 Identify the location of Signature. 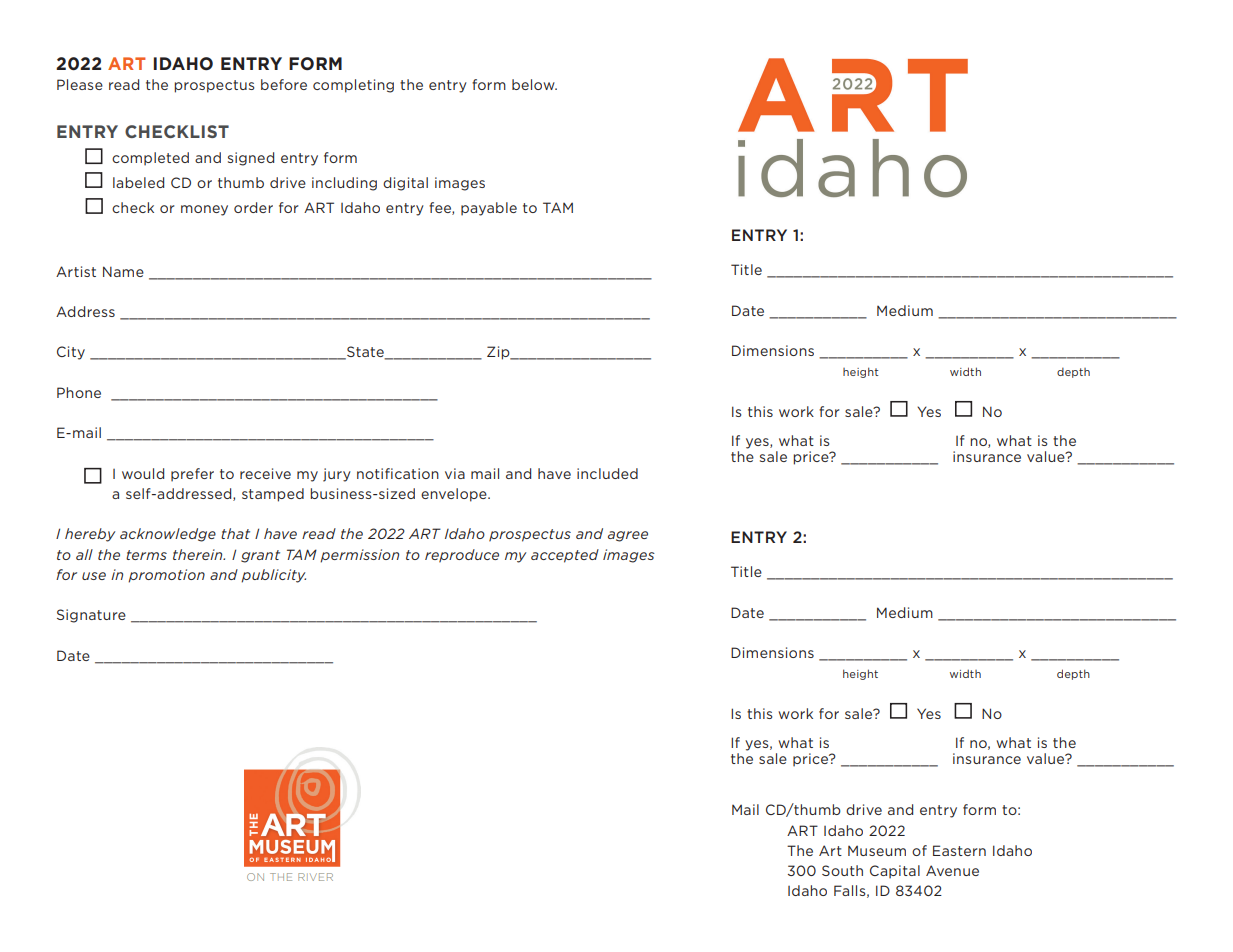
(91, 616).
